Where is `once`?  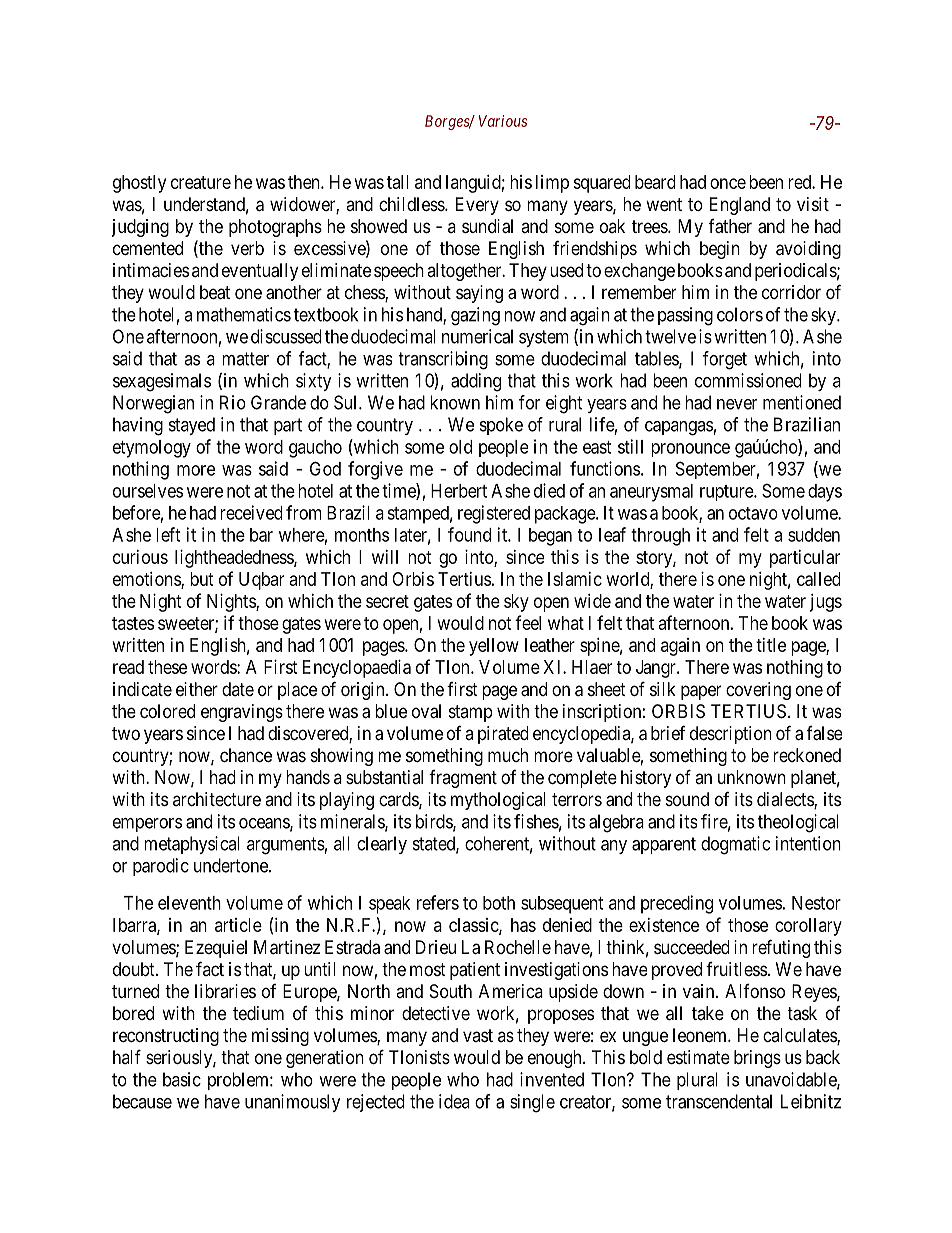
once is located at coordinates (728, 183).
